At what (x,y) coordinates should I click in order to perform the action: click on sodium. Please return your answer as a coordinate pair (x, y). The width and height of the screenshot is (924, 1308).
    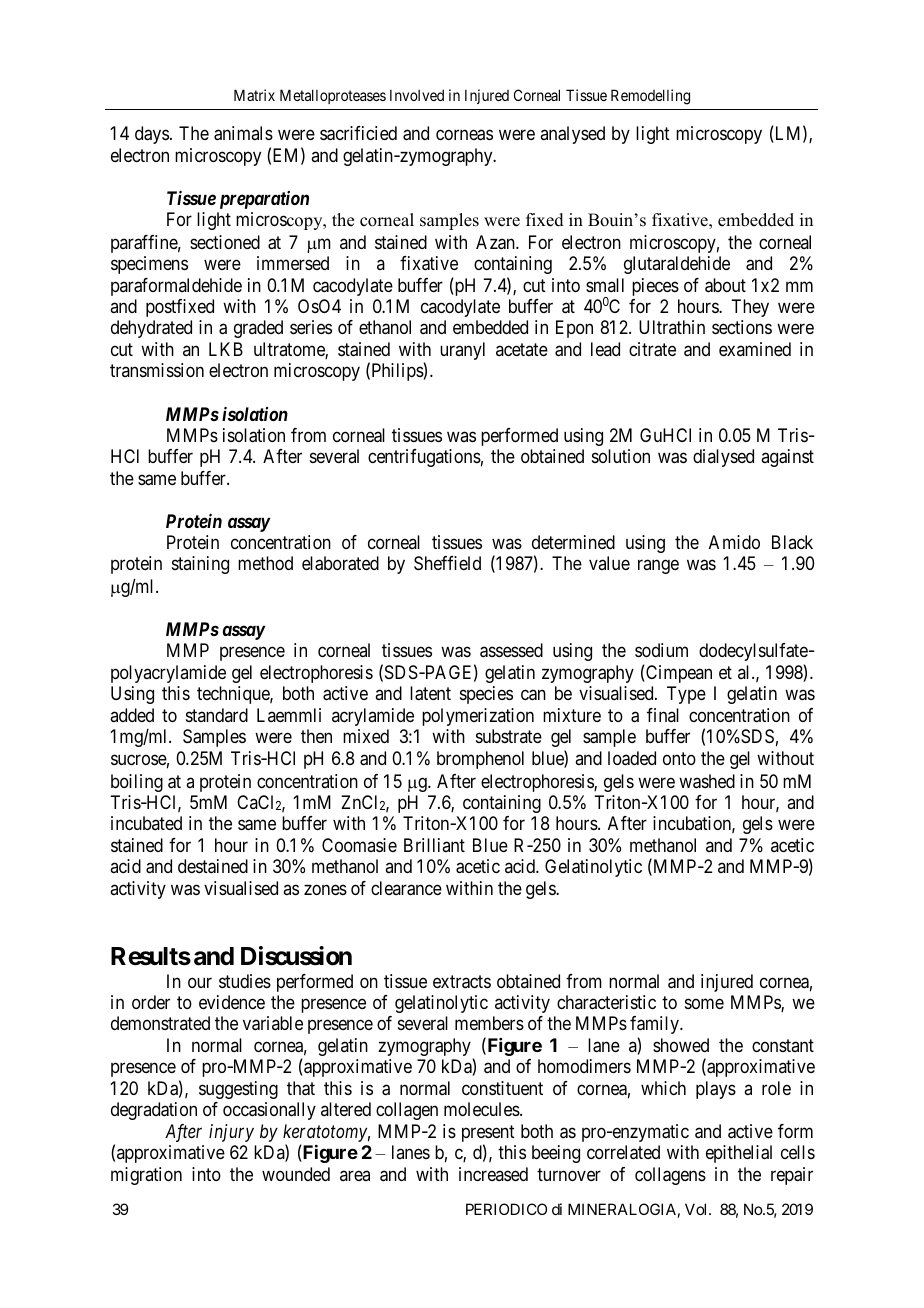
    Looking at the image, I should click on (661, 650).
